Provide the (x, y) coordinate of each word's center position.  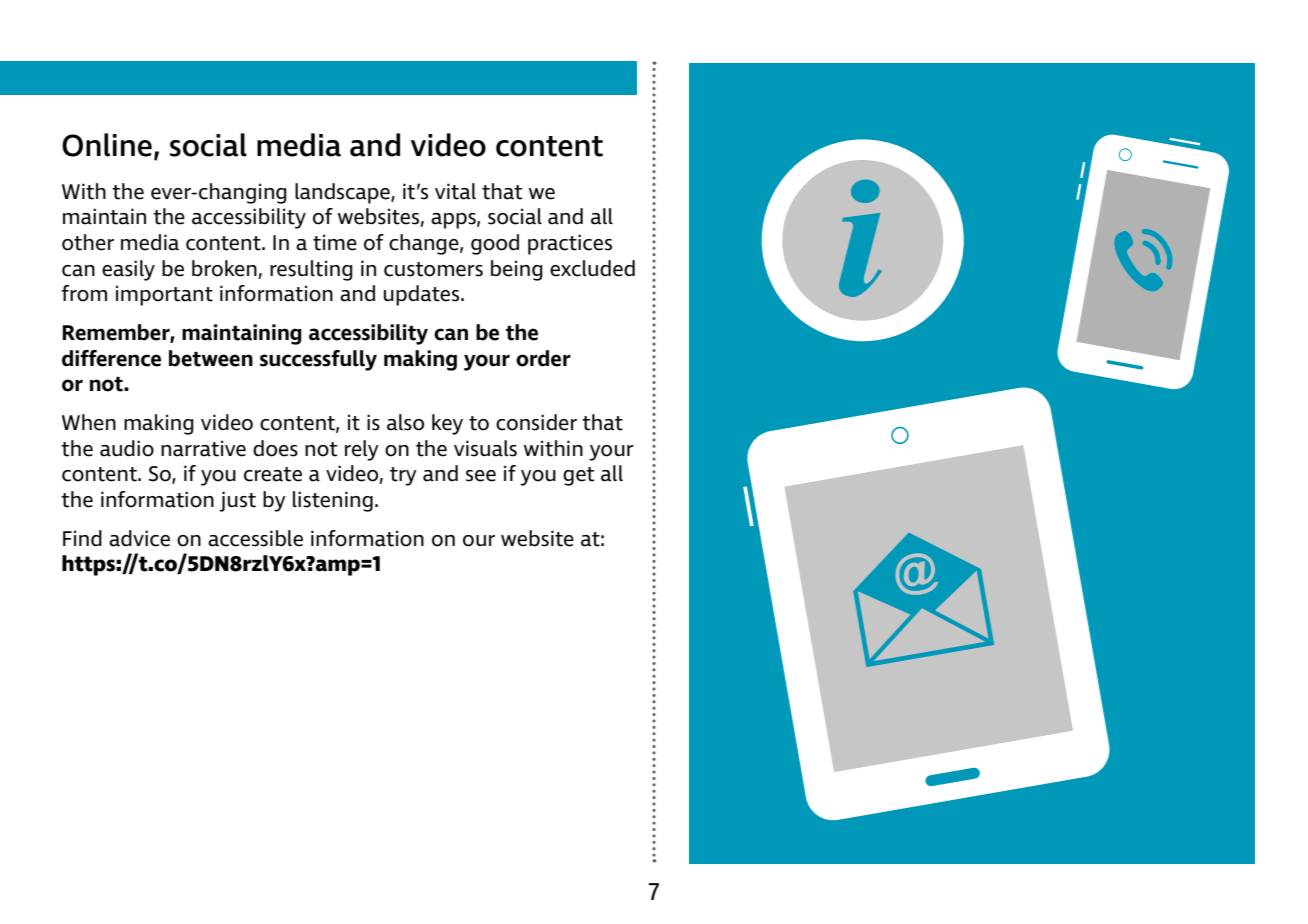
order (543, 358)
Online (107, 145)
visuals (485, 448)
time (335, 242)
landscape (343, 193)
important (164, 295)
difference (111, 358)
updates (423, 295)
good (495, 244)
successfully (318, 360)
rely (362, 450)
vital (455, 191)
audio (127, 448)
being (517, 270)
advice (139, 538)
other (88, 242)
